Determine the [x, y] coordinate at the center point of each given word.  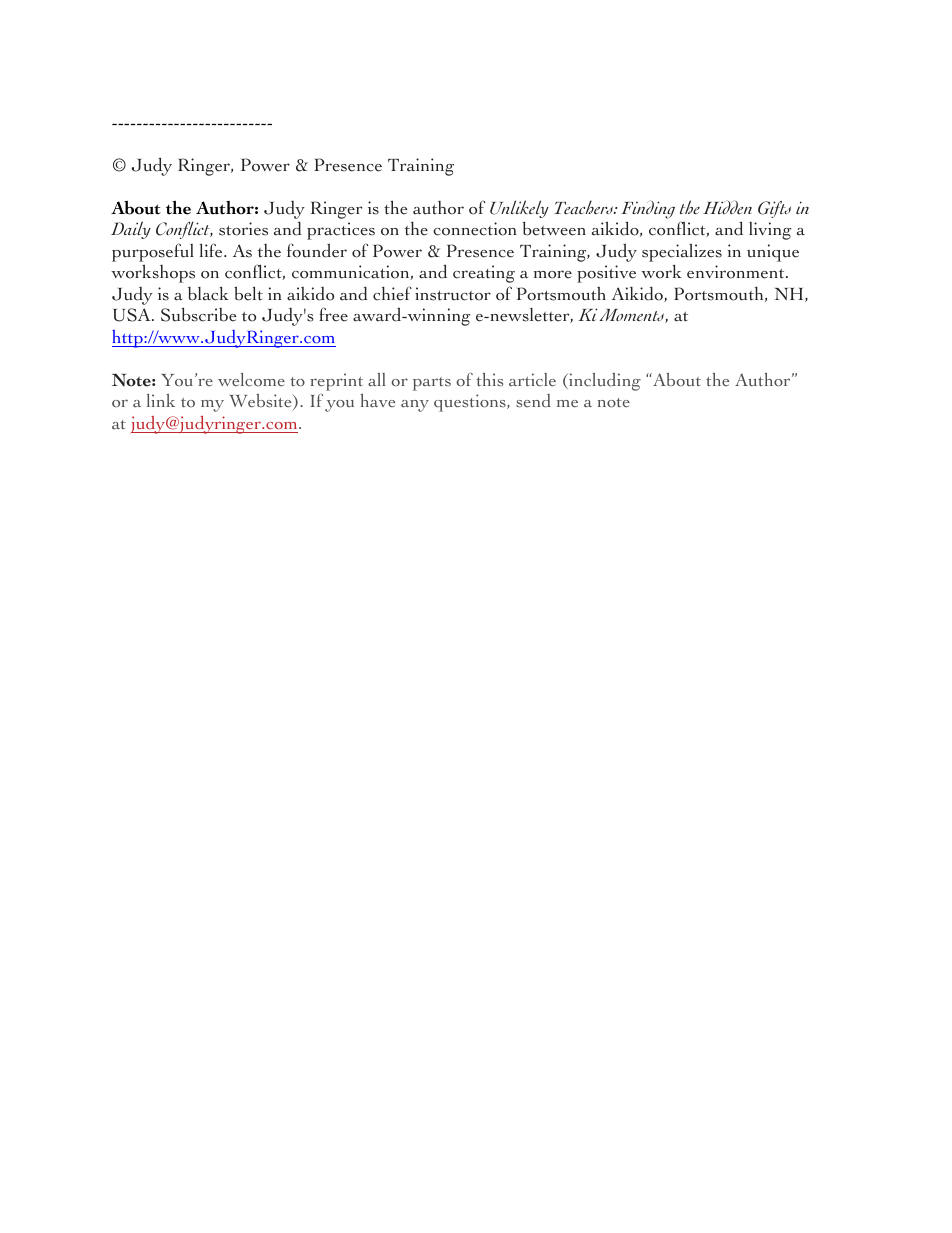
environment [737, 272]
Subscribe [198, 314]
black [208, 293]
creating [484, 274]
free [334, 314]
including [604, 382]
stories [243, 229]
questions [471, 403]
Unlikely [519, 209]
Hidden [727, 207]
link [161, 400]
